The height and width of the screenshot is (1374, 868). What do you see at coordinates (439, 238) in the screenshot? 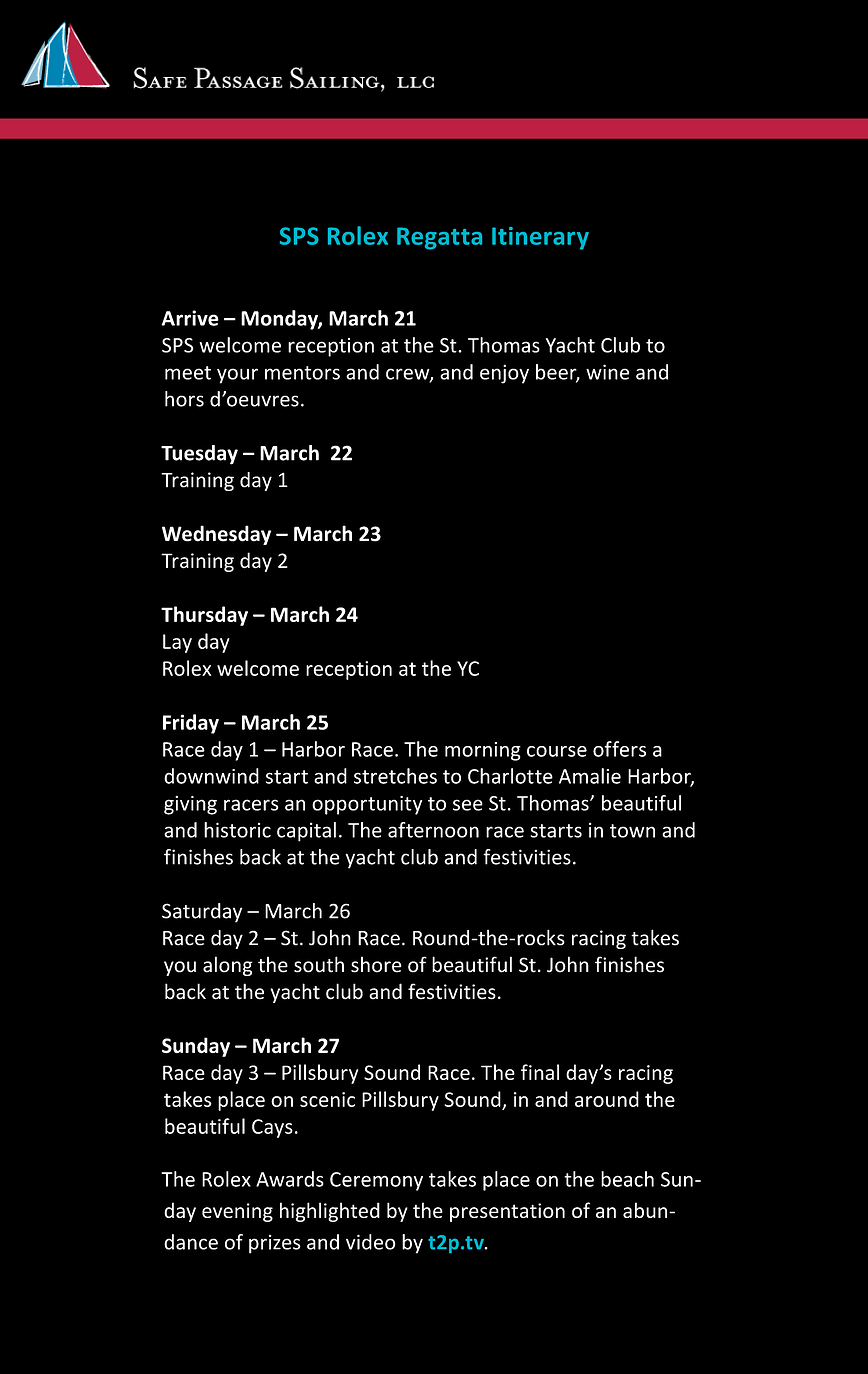
I see `Regatta` at bounding box center [439, 238].
